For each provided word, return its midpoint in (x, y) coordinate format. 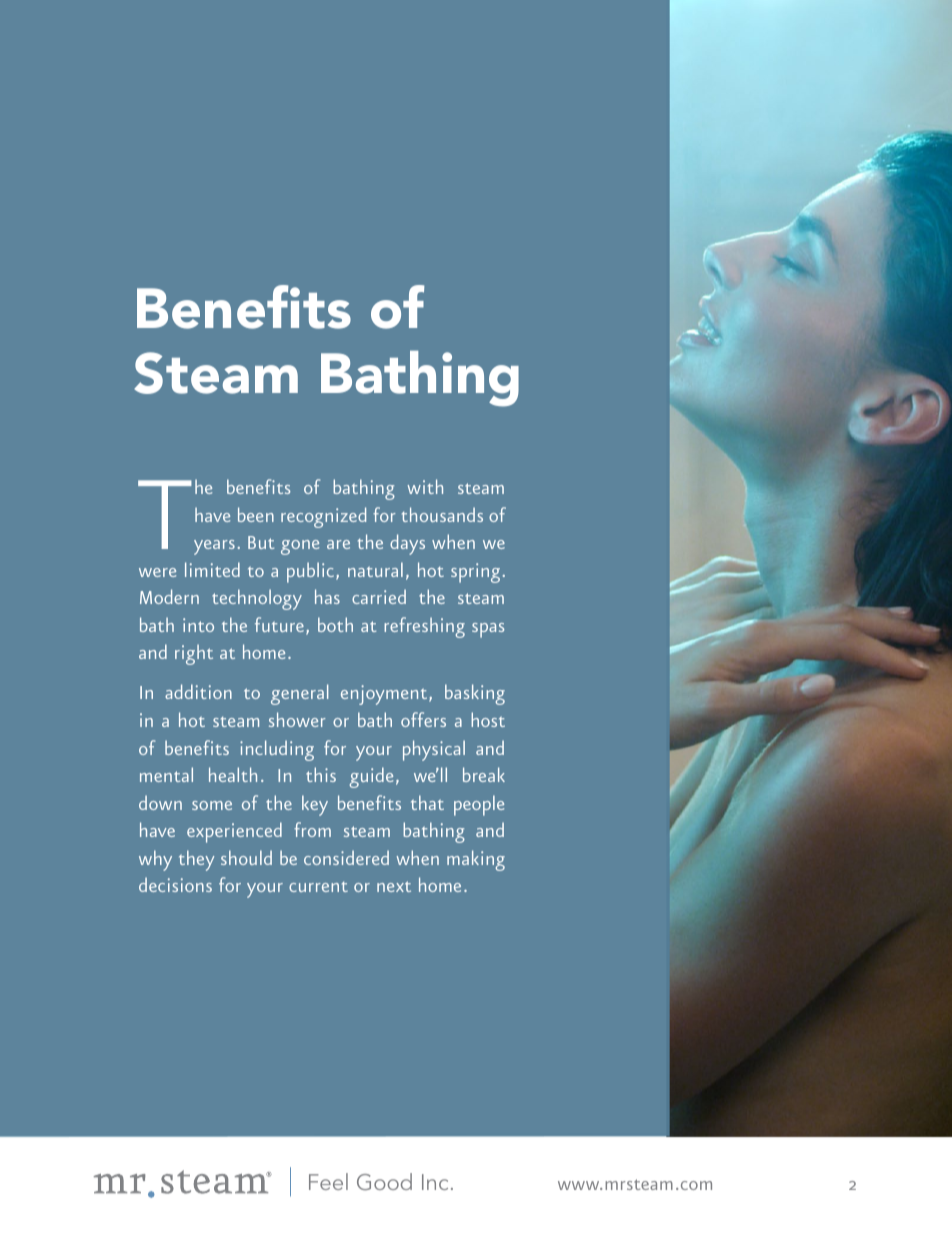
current (318, 887)
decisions (175, 884)
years (214, 547)
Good (384, 1181)
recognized (323, 517)
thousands (442, 514)
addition (198, 691)
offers (423, 719)
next (394, 886)
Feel (328, 1181)
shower (297, 719)
